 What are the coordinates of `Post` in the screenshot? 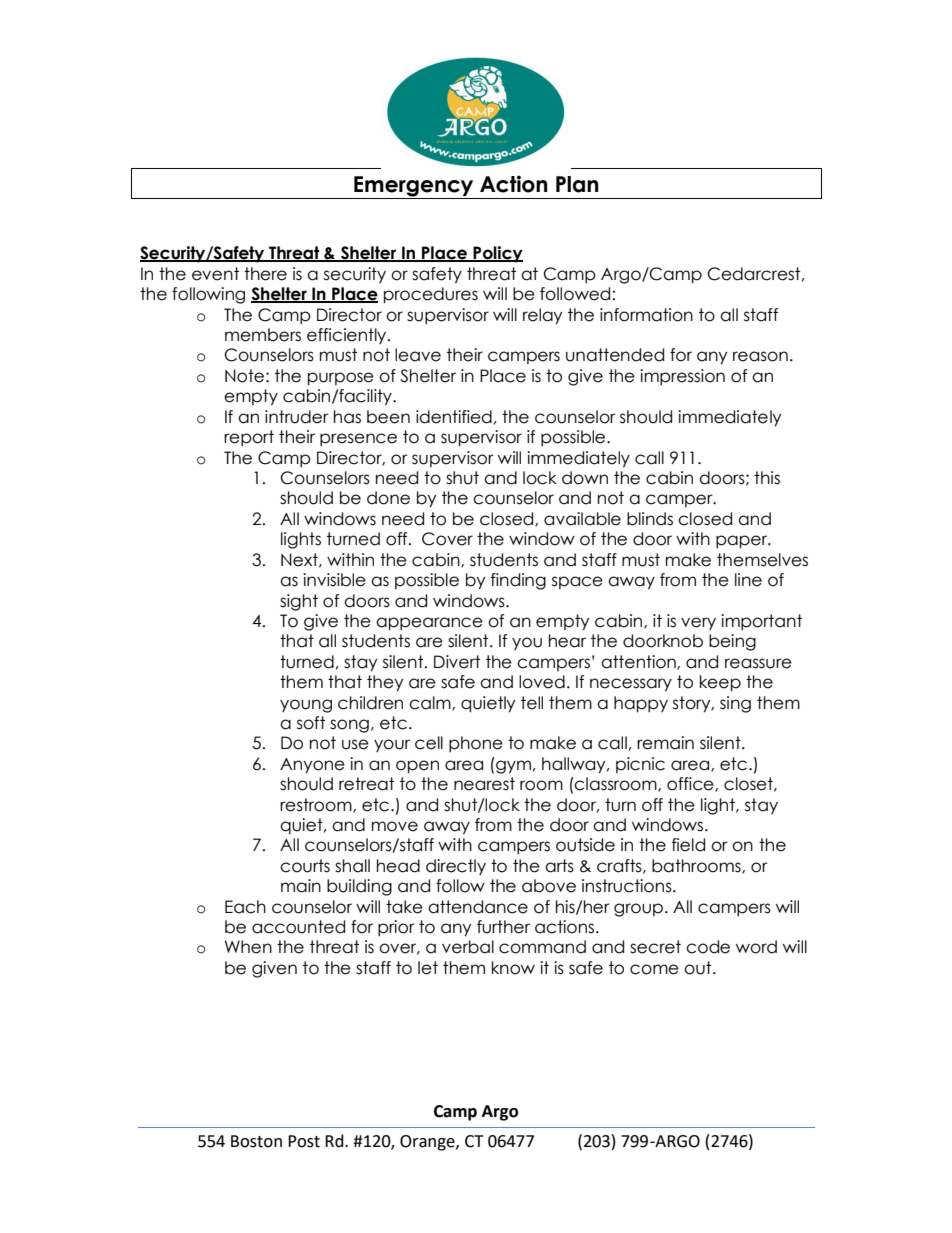 It's located at (304, 1141).
